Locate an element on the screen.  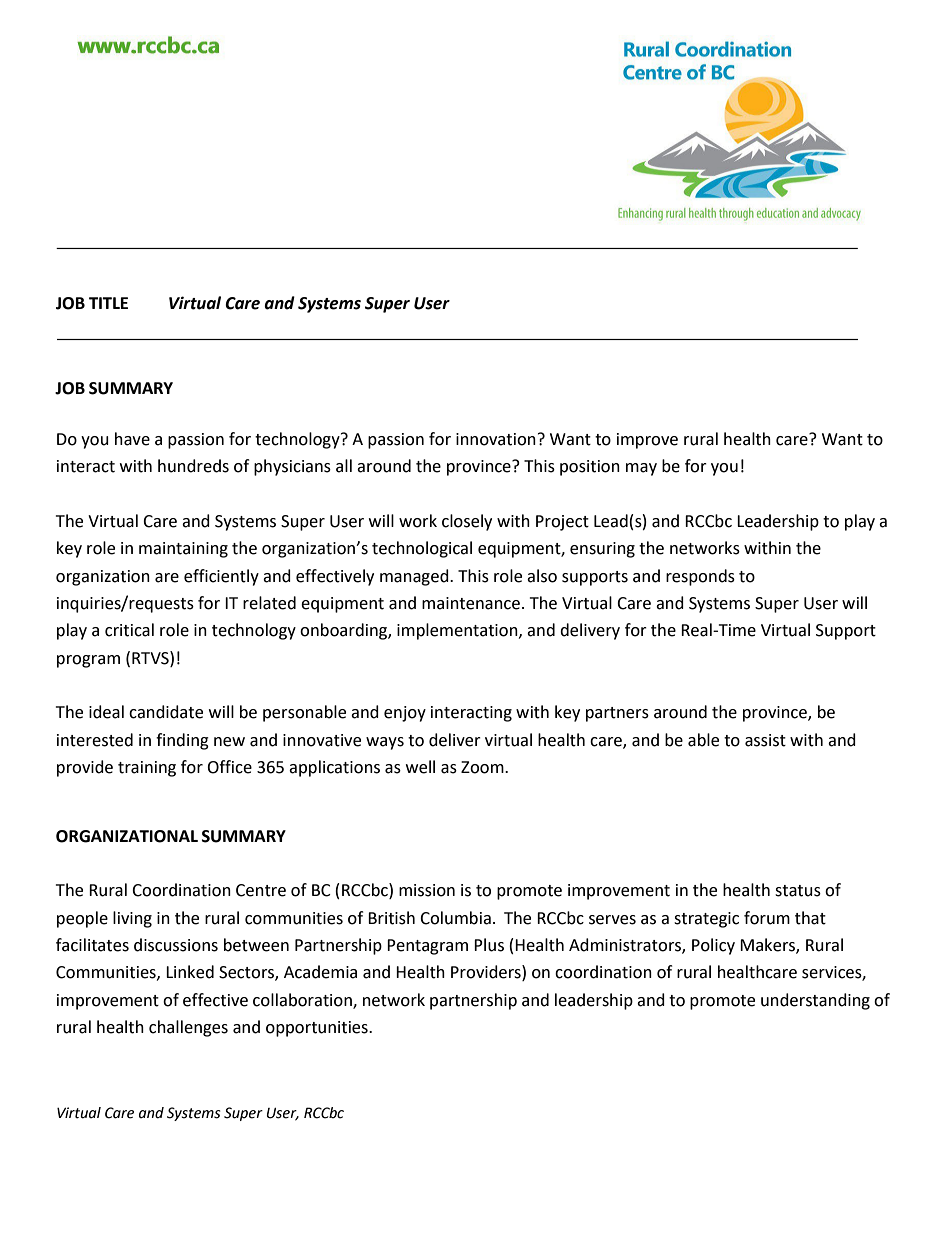
understanding is located at coordinates (815, 1001).
